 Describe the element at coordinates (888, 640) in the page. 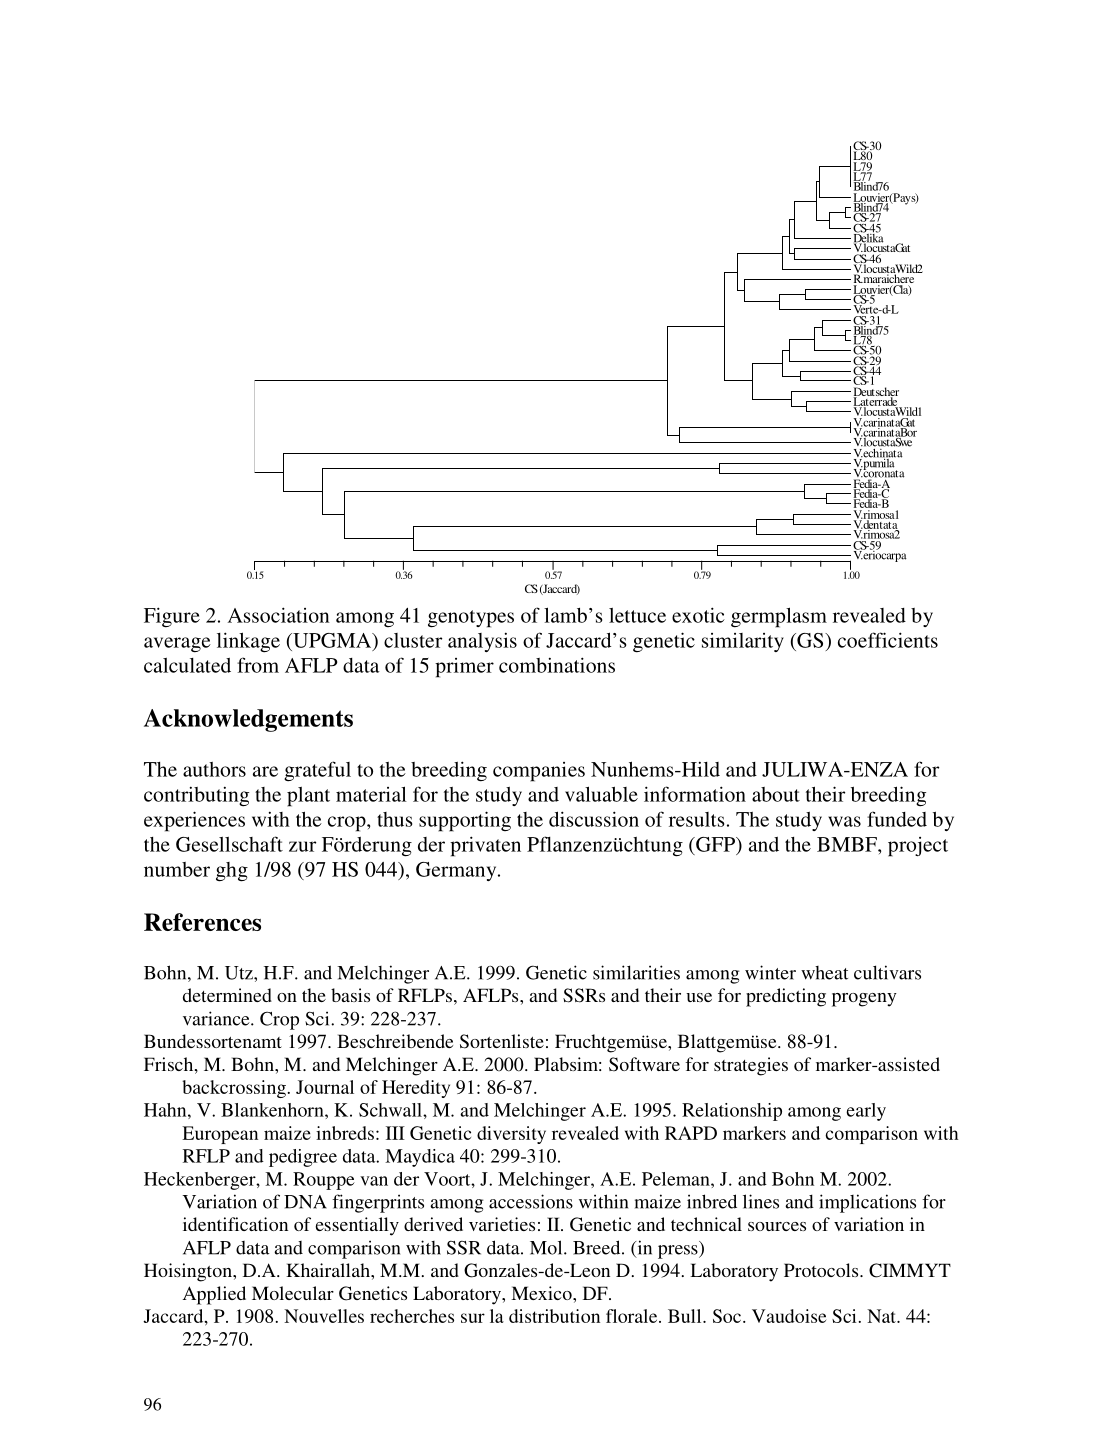

I see `coefficients` at that location.
